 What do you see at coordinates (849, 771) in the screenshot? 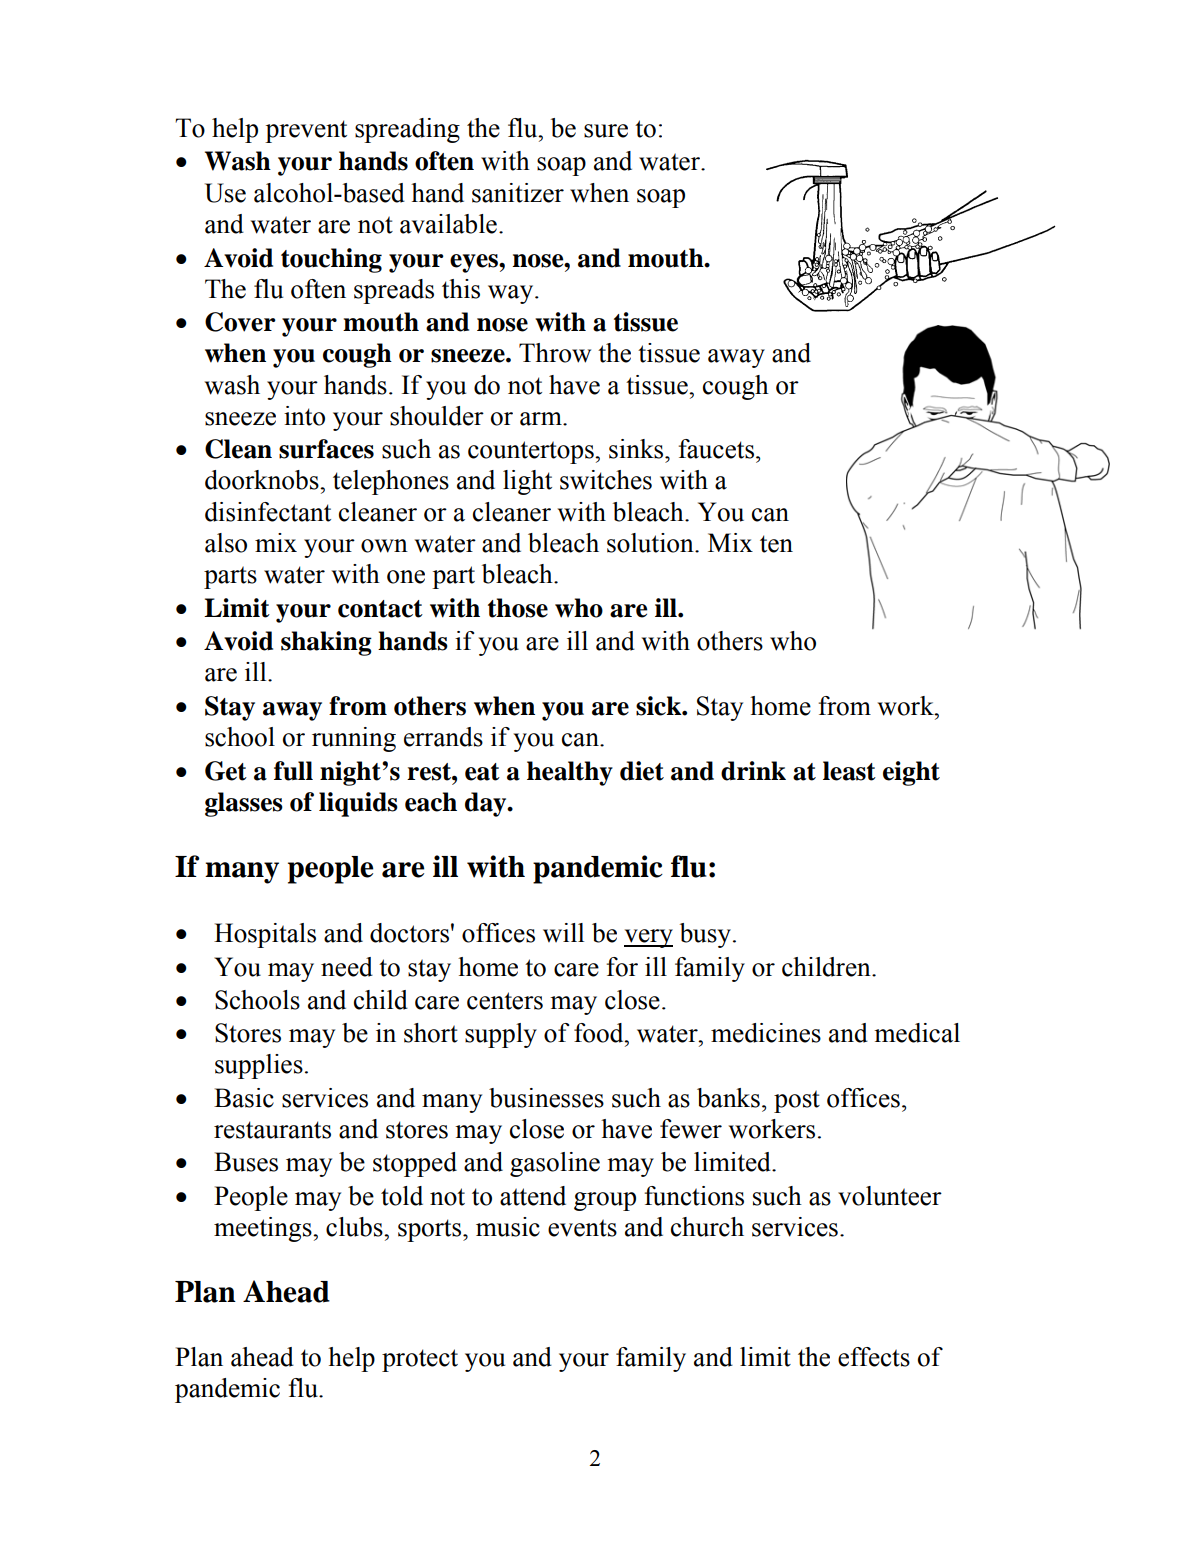
I see `least` at bounding box center [849, 771].
